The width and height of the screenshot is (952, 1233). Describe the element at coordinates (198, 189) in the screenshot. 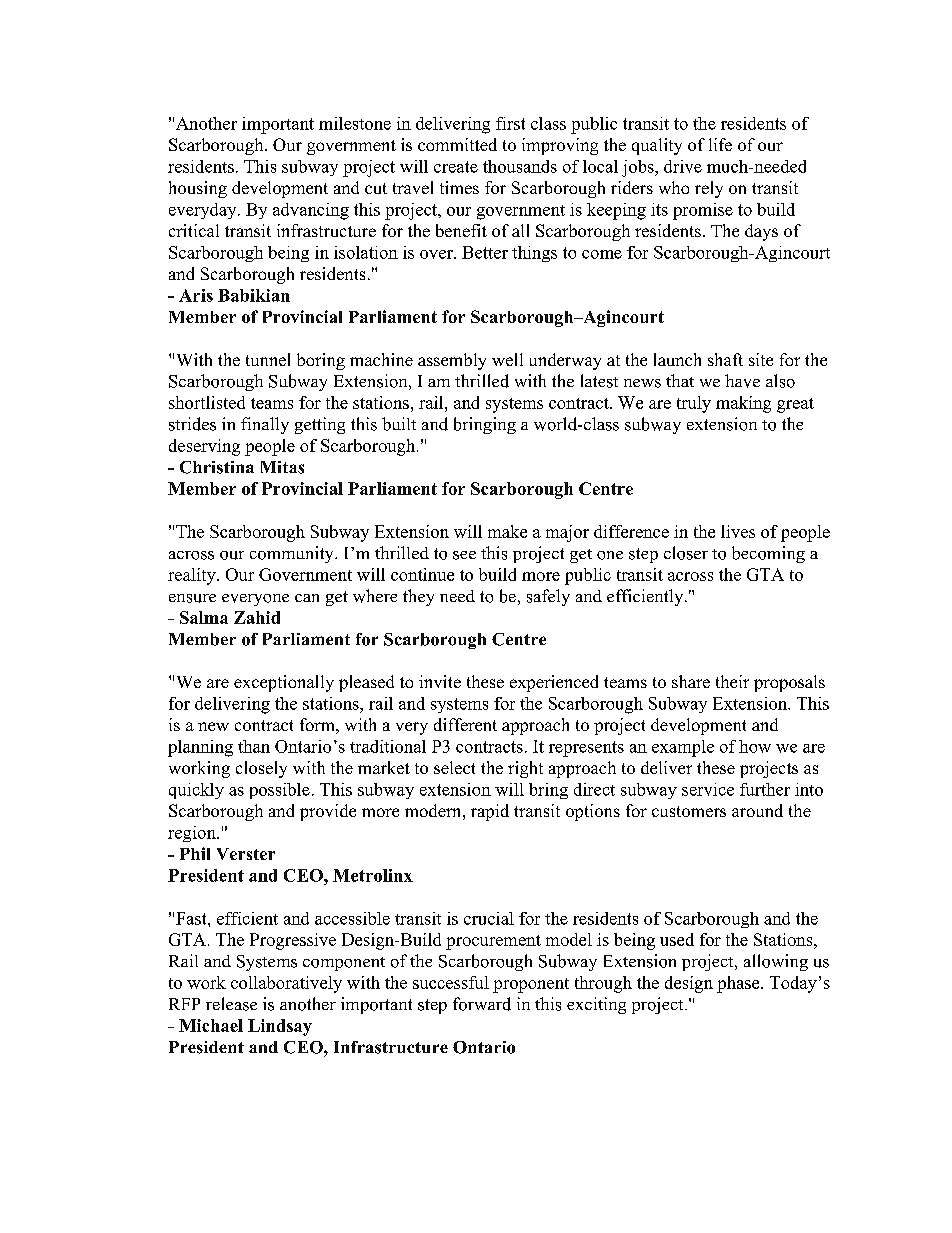

I see `housing` at that location.
